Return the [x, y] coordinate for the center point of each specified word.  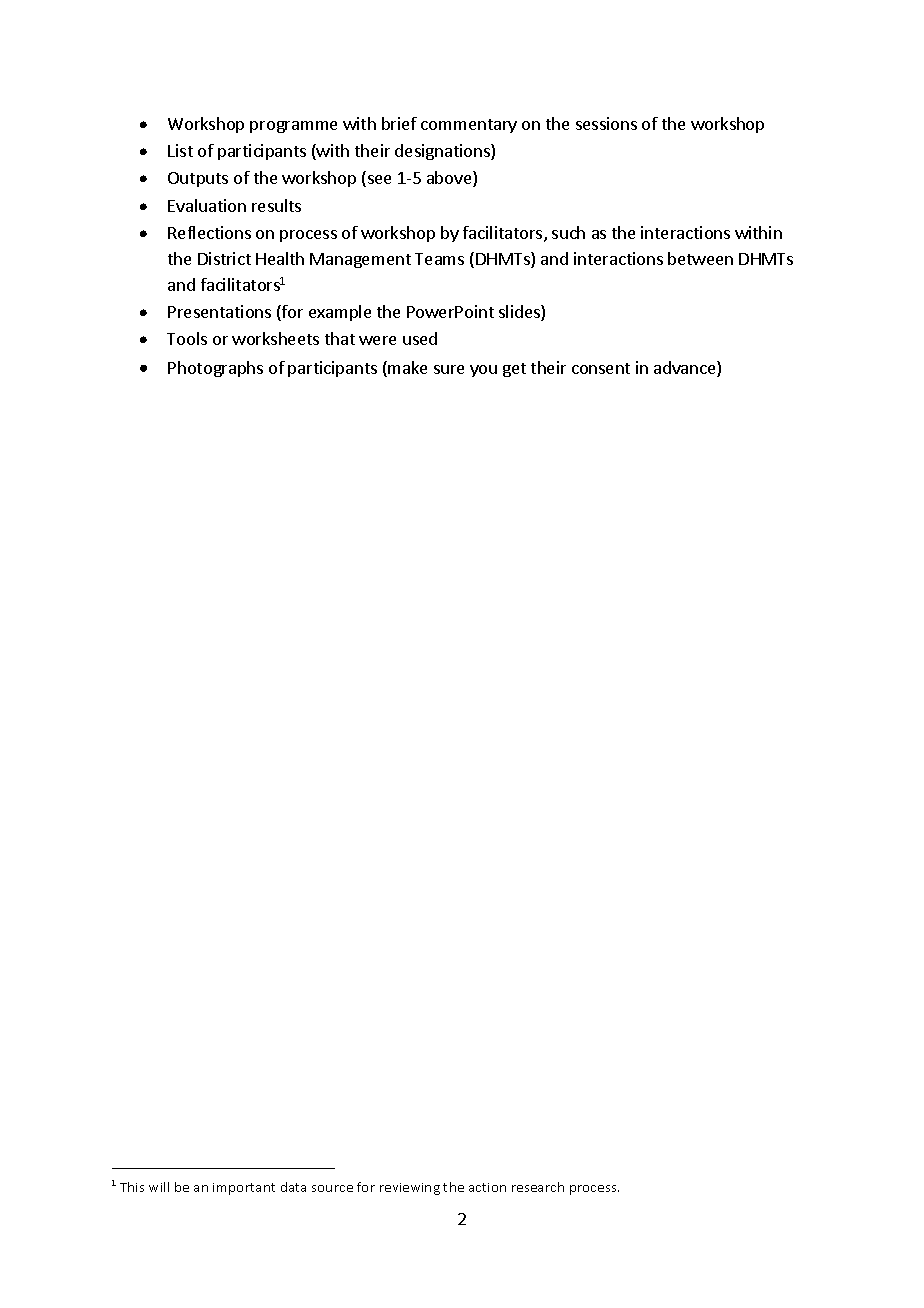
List [180, 150]
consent [601, 368]
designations [443, 152]
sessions [606, 123]
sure [449, 369]
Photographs [215, 369]
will [159, 1187]
